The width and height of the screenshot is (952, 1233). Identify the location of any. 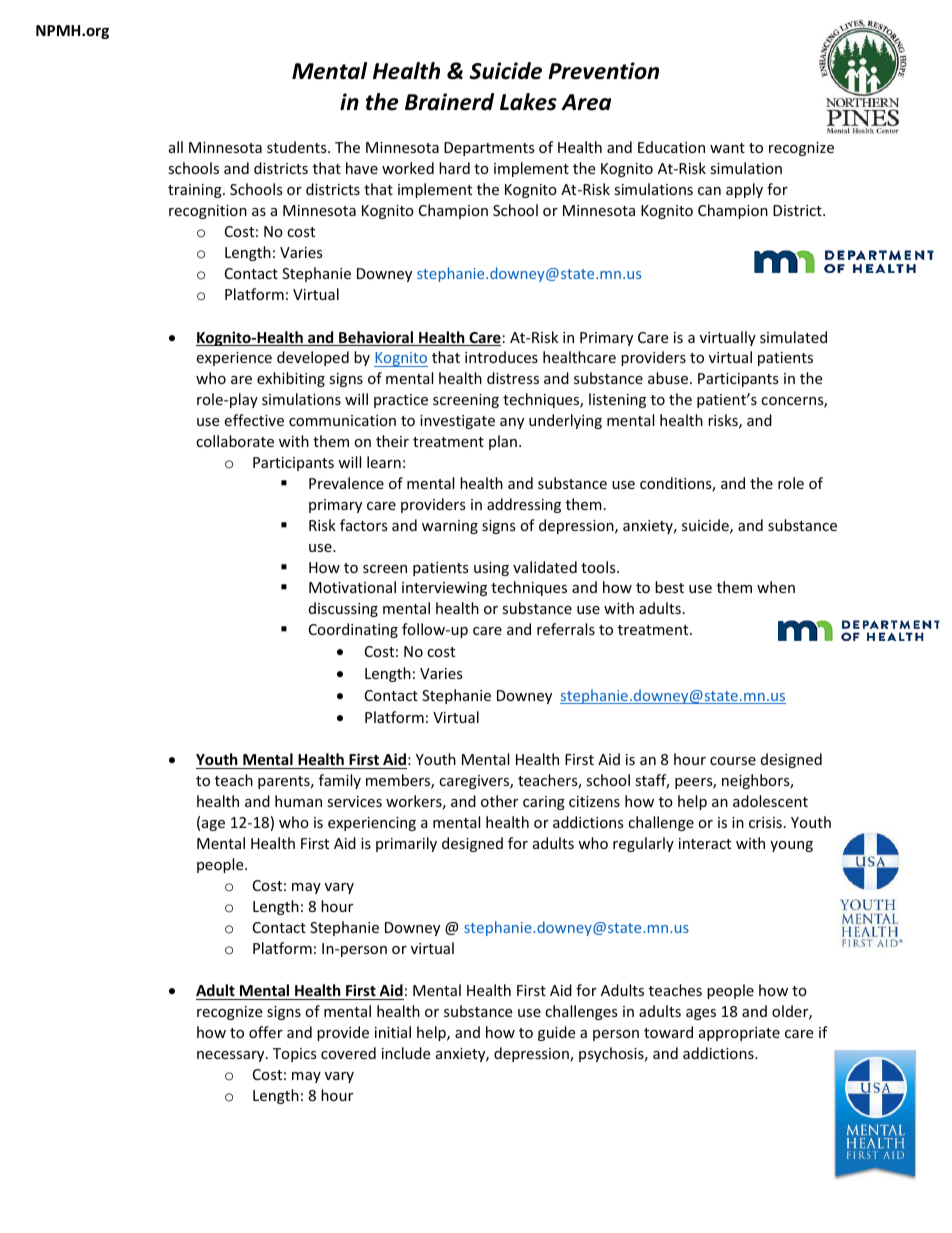
(512, 423).
